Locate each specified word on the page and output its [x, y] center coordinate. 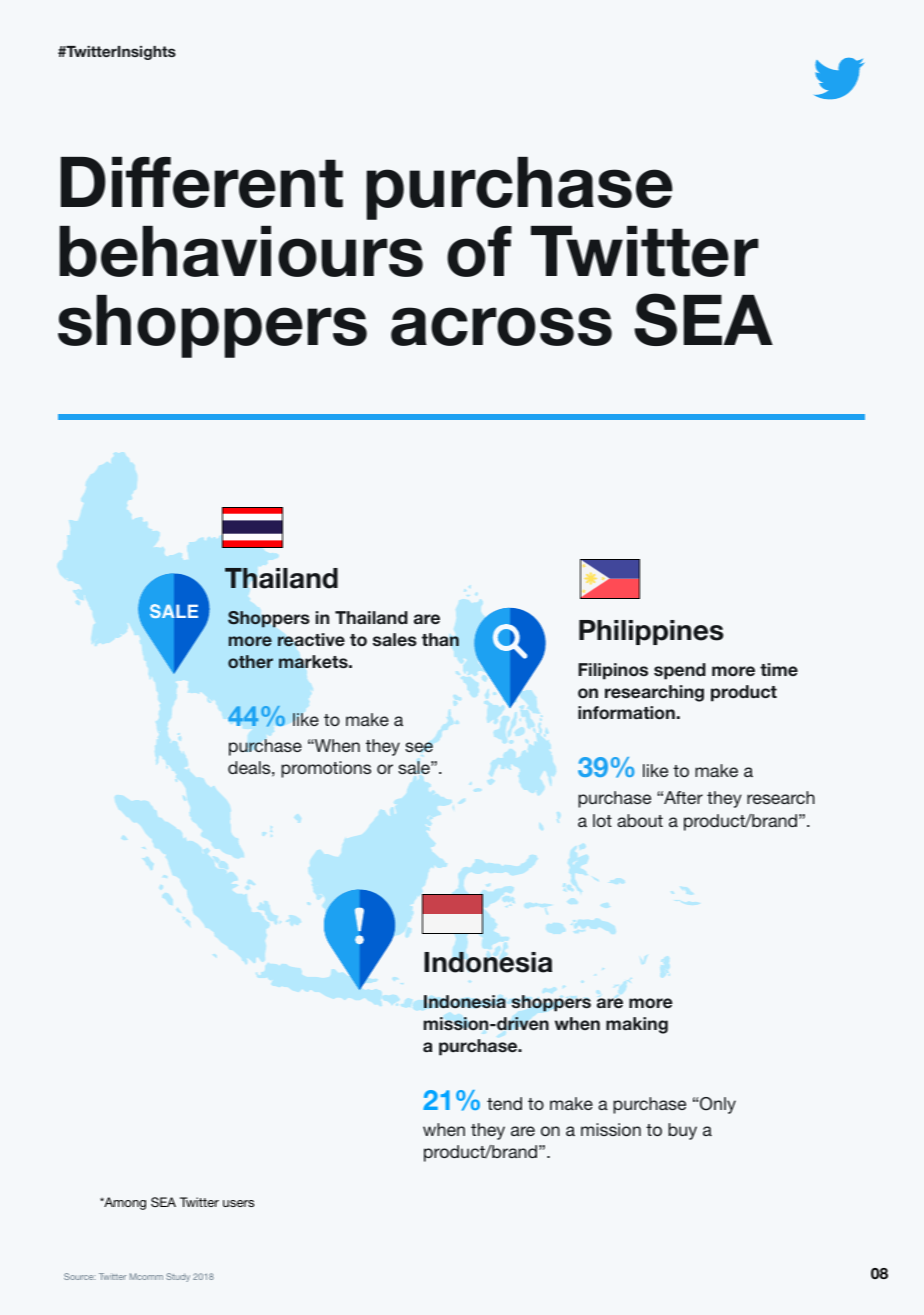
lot [602, 820]
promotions [326, 769]
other [250, 661]
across [501, 326]
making [637, 1025]
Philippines [651, 632]
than [440, 639]
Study [178, 1277]
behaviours [241, 251]
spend [680, 671]
